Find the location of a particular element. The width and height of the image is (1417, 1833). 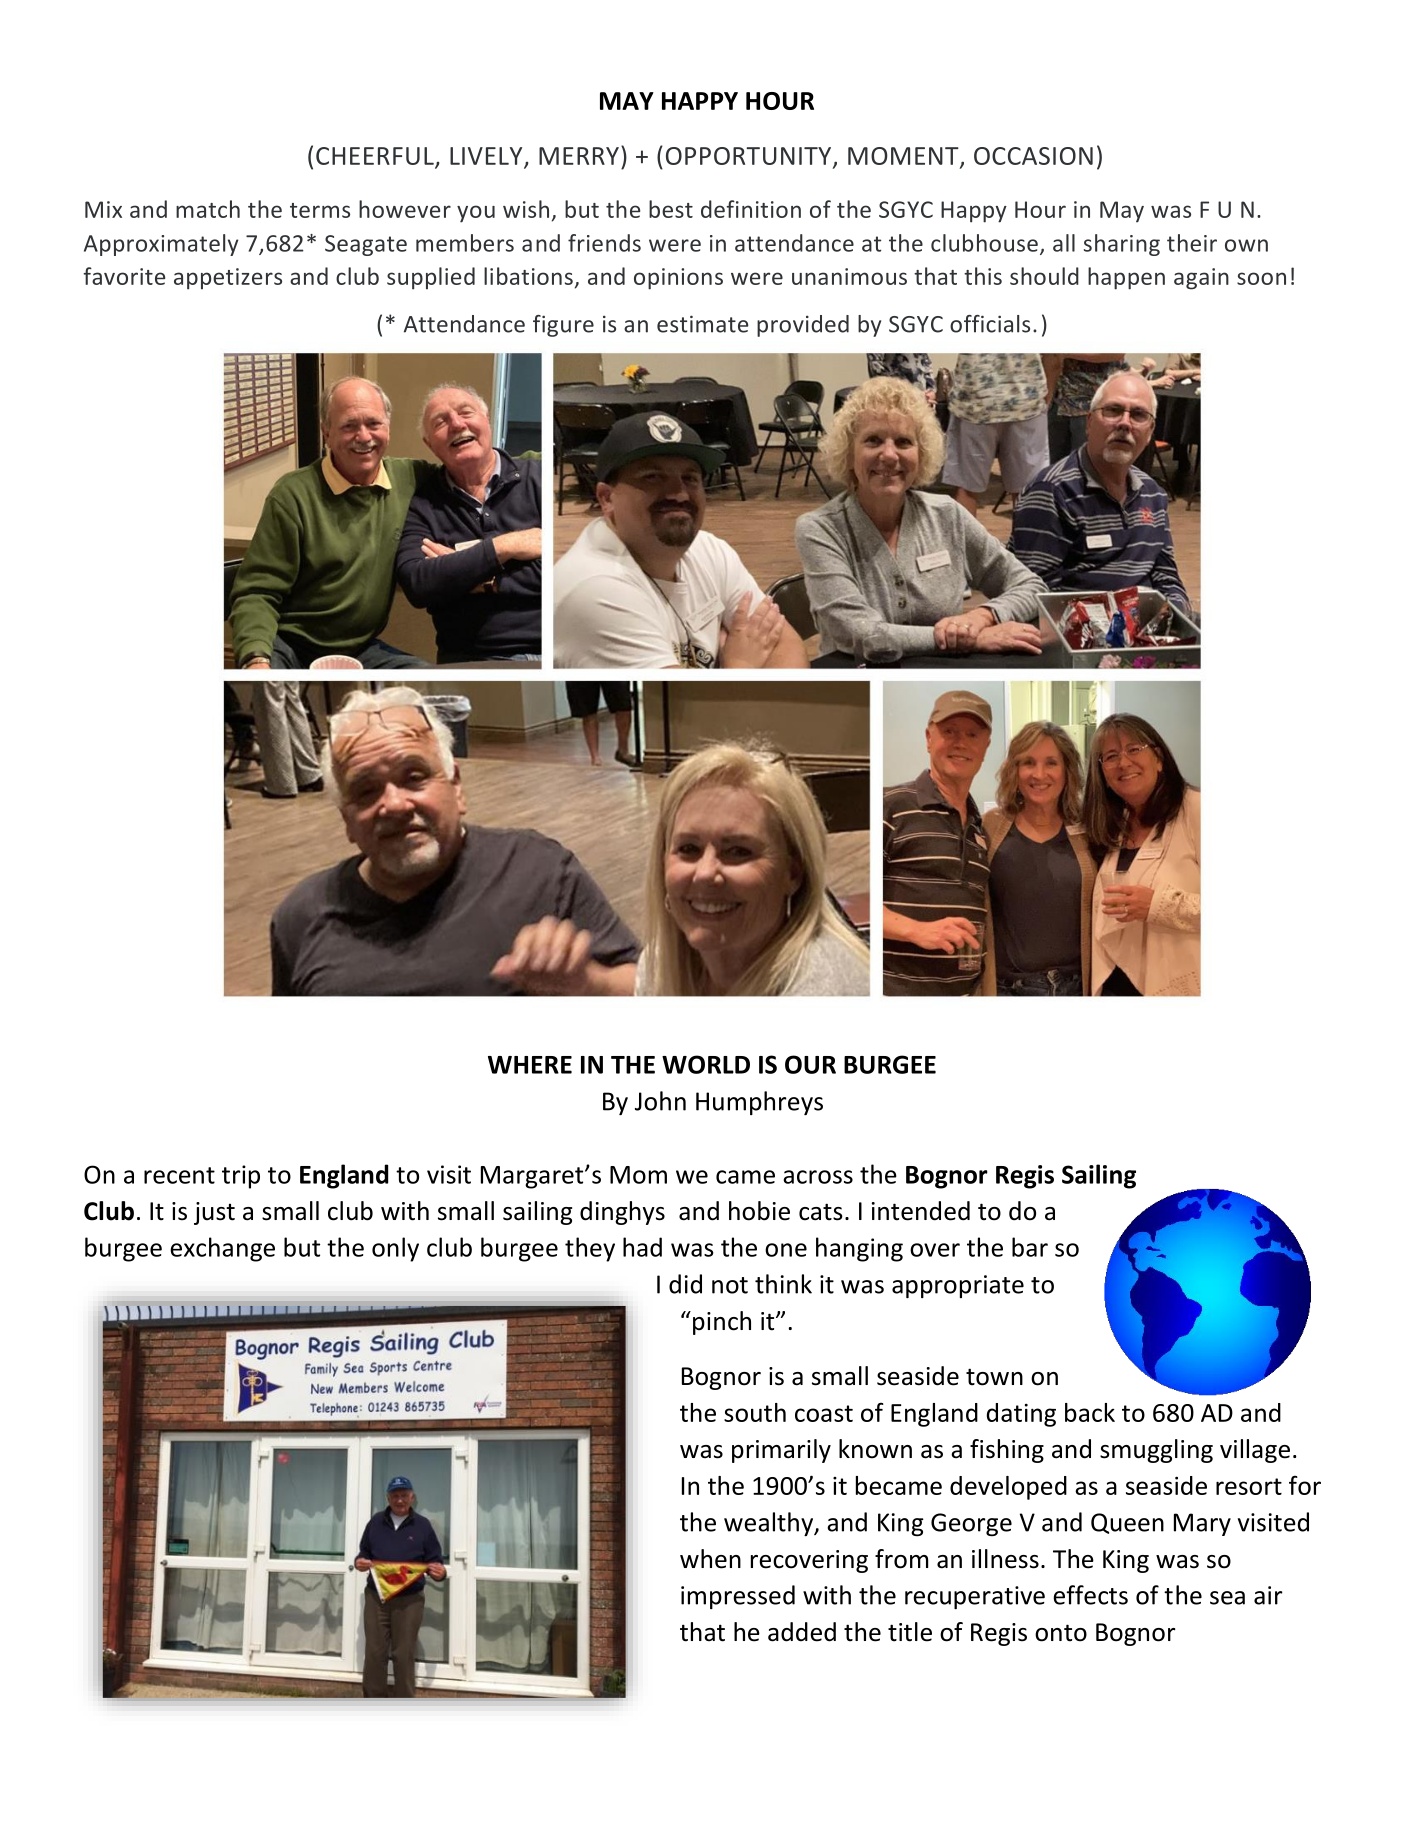

when is located at coordinates (710, 1559).
